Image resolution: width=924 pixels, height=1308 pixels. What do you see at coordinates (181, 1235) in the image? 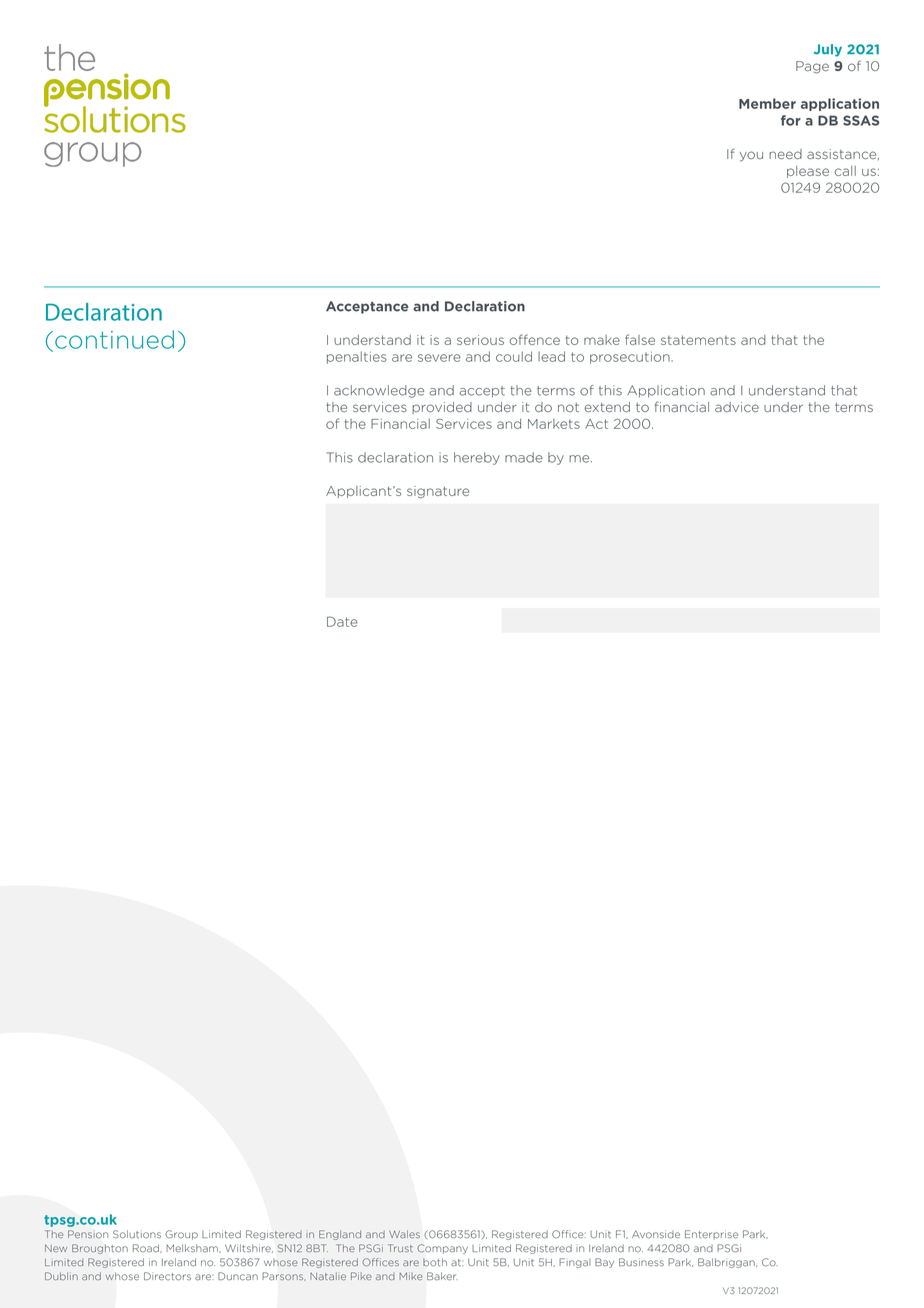
I see `Group` at bounding box center [181, 1235].
